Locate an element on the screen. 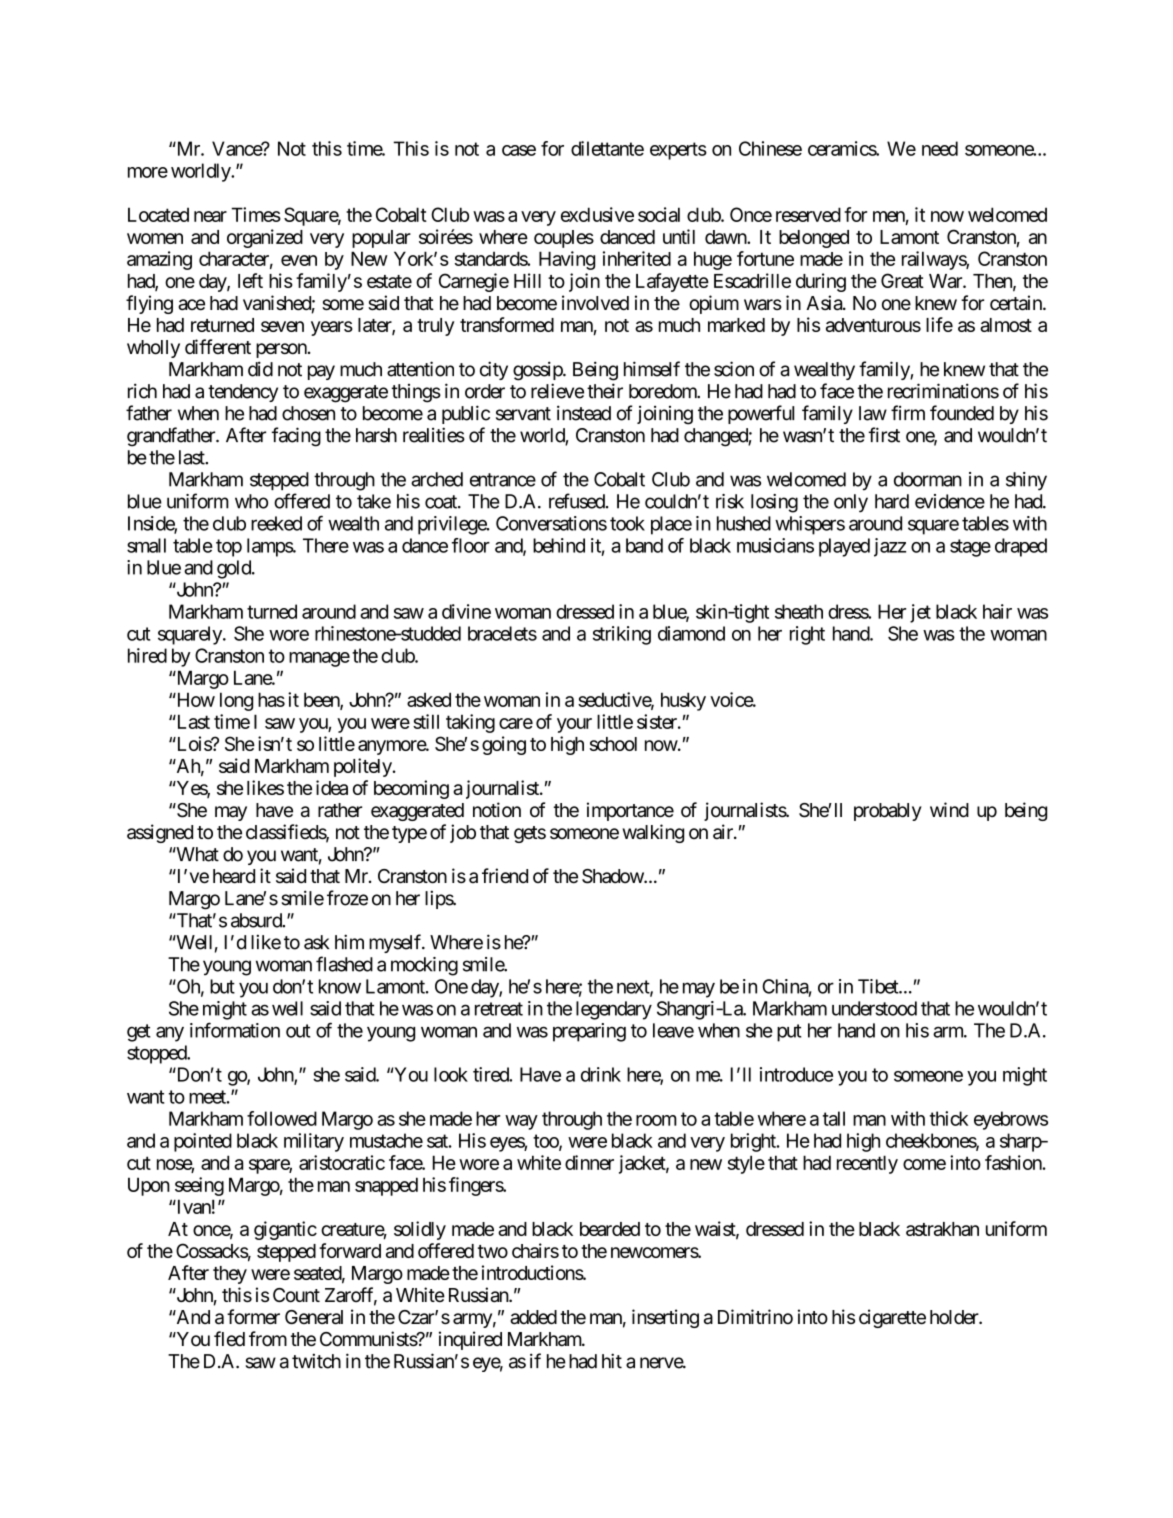  former is located at coordinates (253, 1317).
